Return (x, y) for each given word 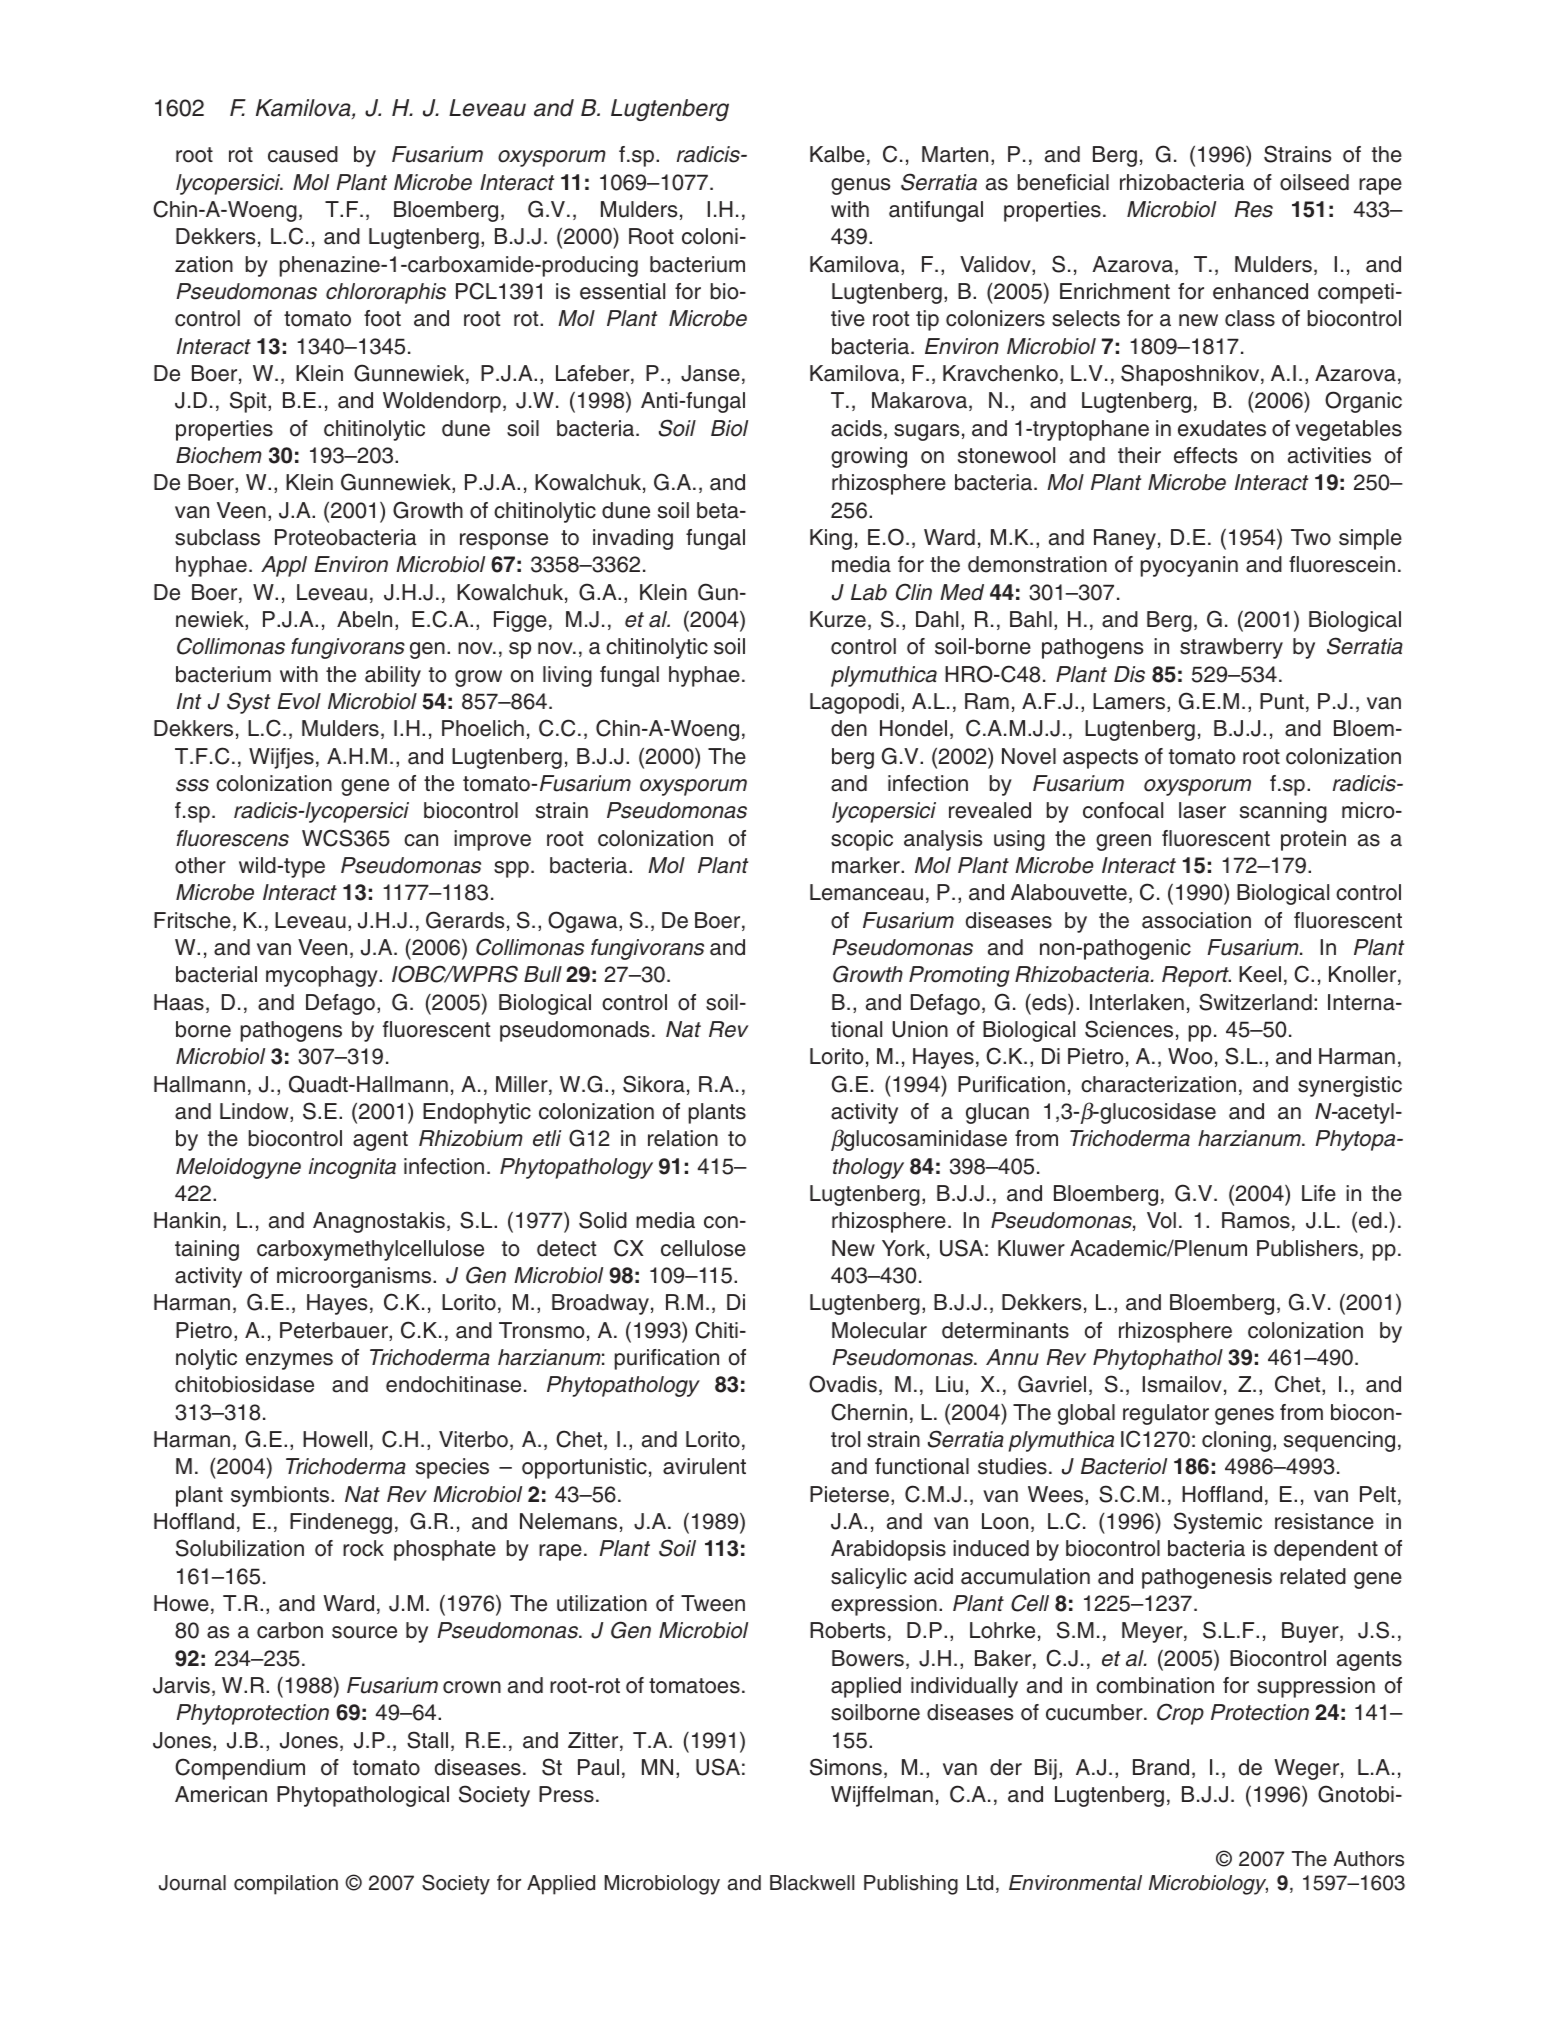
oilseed (1314, 182)
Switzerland (1255, 1002)
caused (303, 154)
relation (683, 1138)
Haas (179, 1002)
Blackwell (812, 1883)
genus (860, 186)
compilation (286, 1885)
